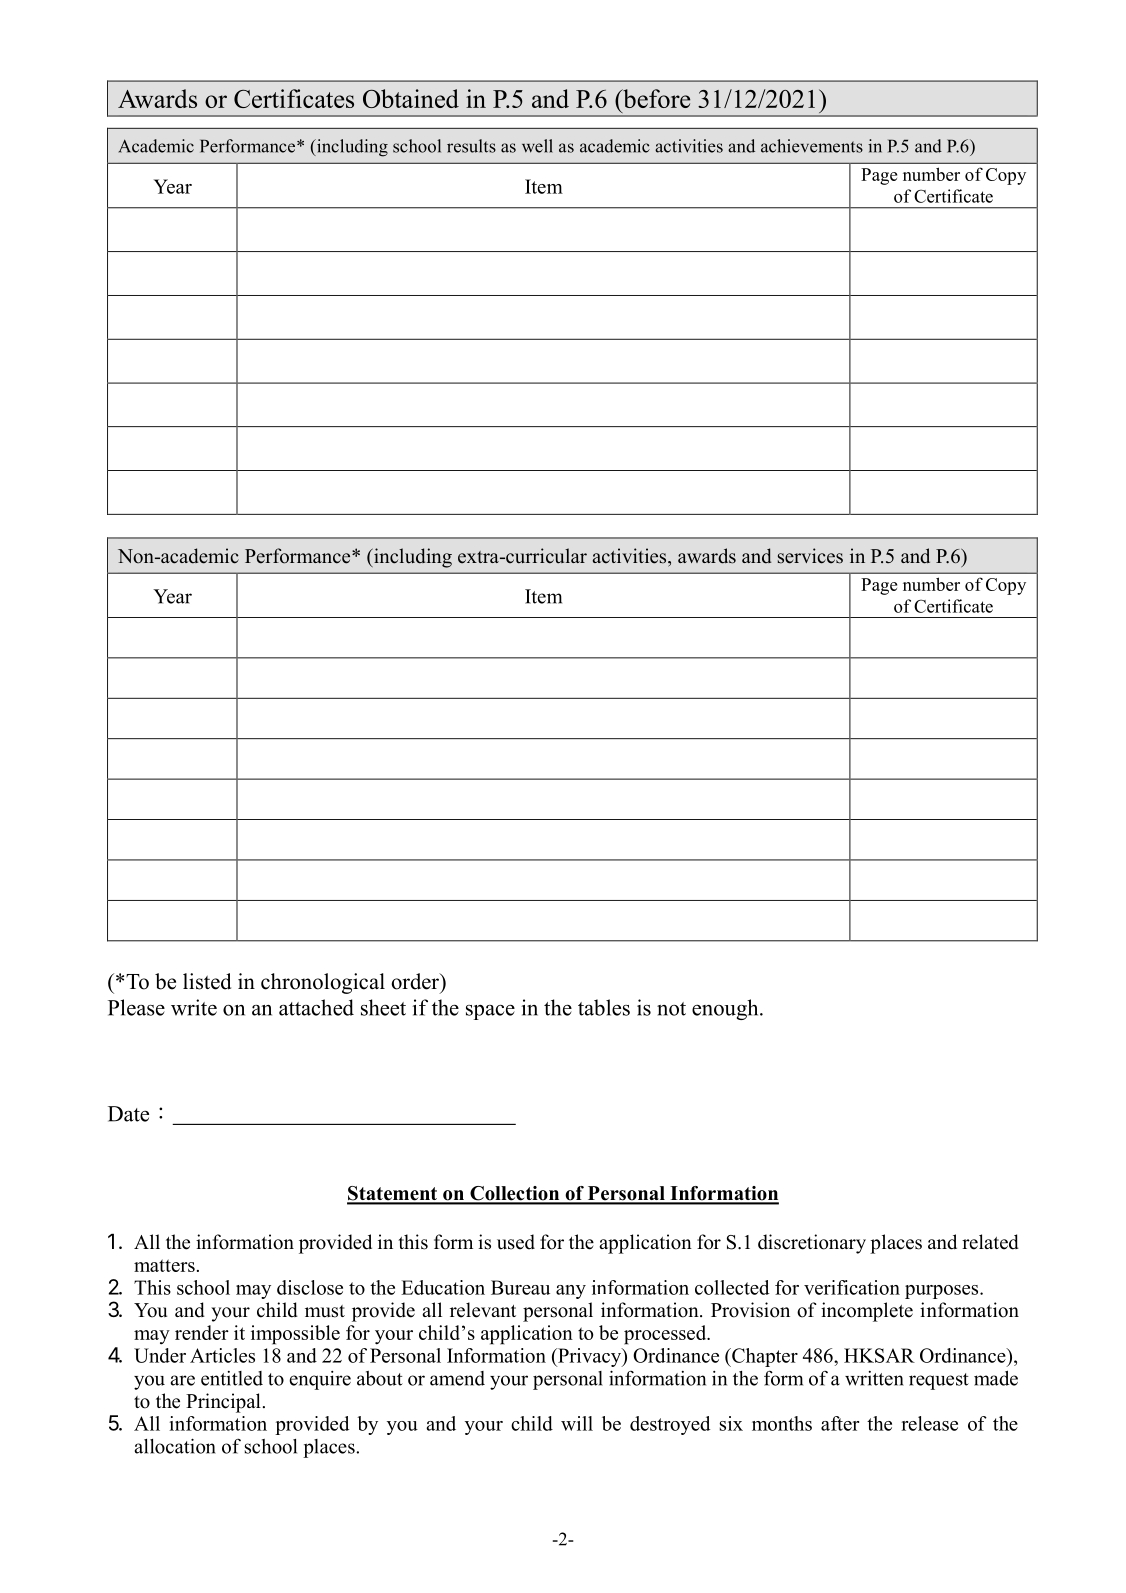 The width and height of the screenshot is (1126, 1593). Describe the element at coordinates (223, 1403) in the screenshot. I see `Principal` at that location.
